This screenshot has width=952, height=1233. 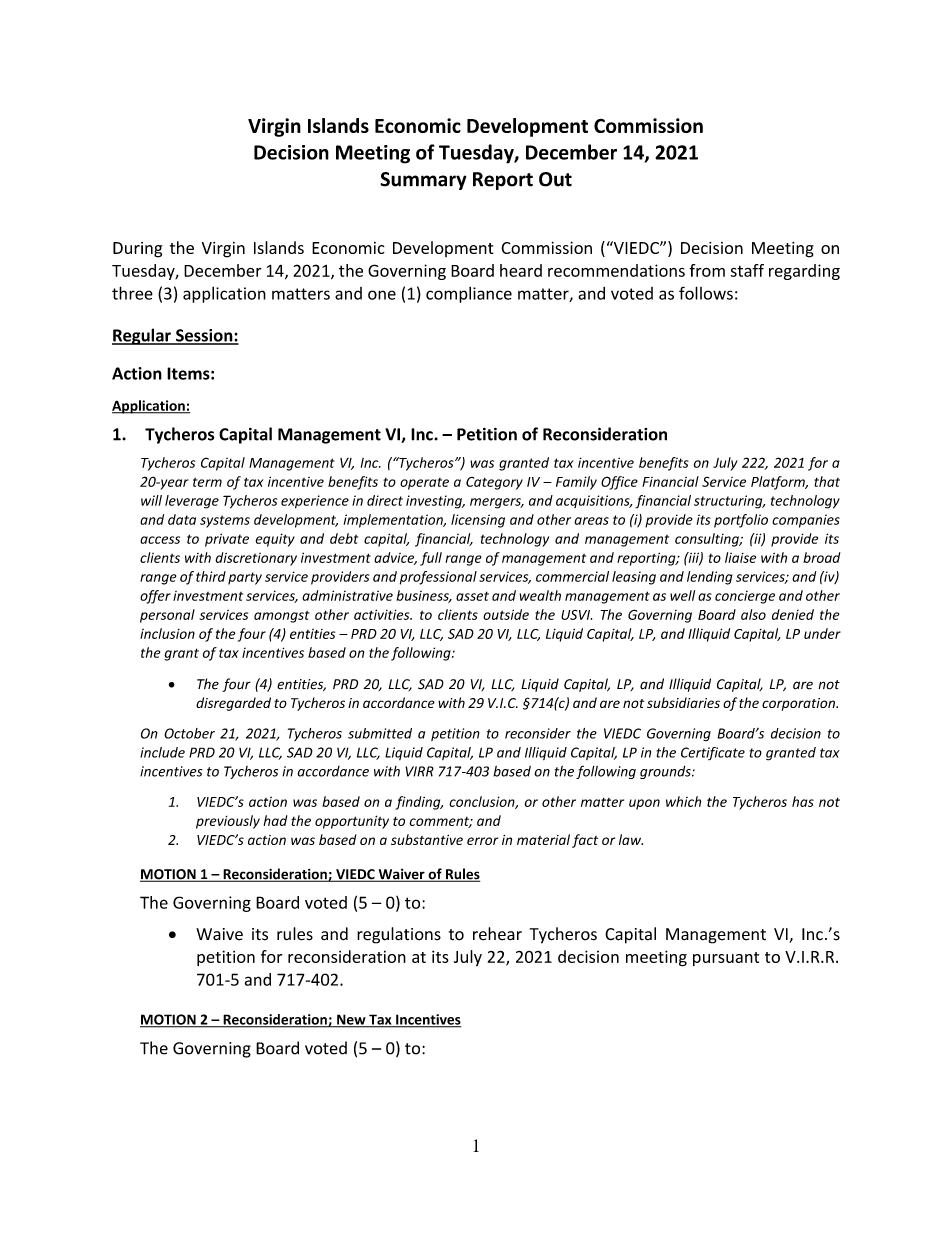 I want to click on staff, so click(x=747, y=270).
